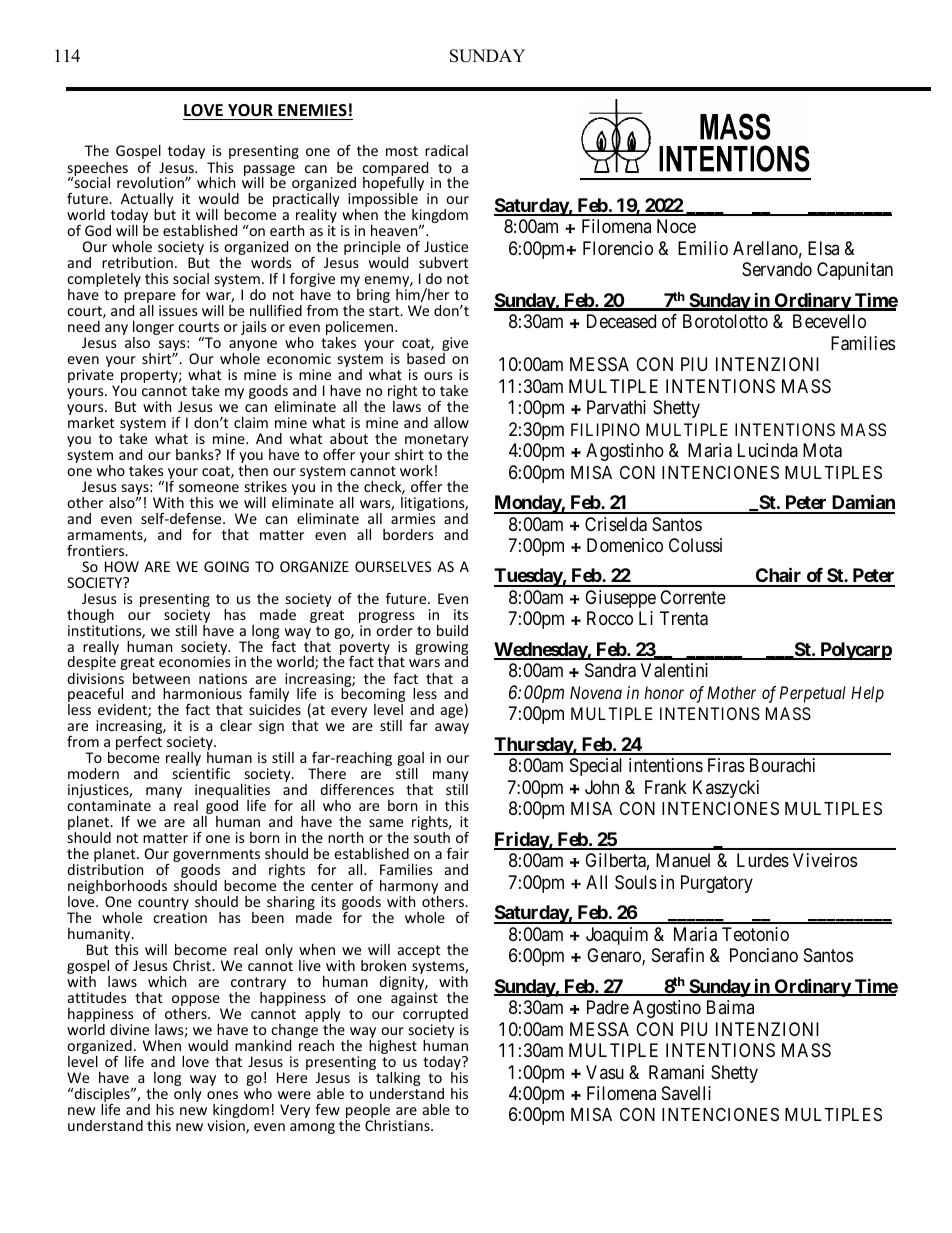 This image has width=952, height=1233. I want to click on build, so click(452, 630).
